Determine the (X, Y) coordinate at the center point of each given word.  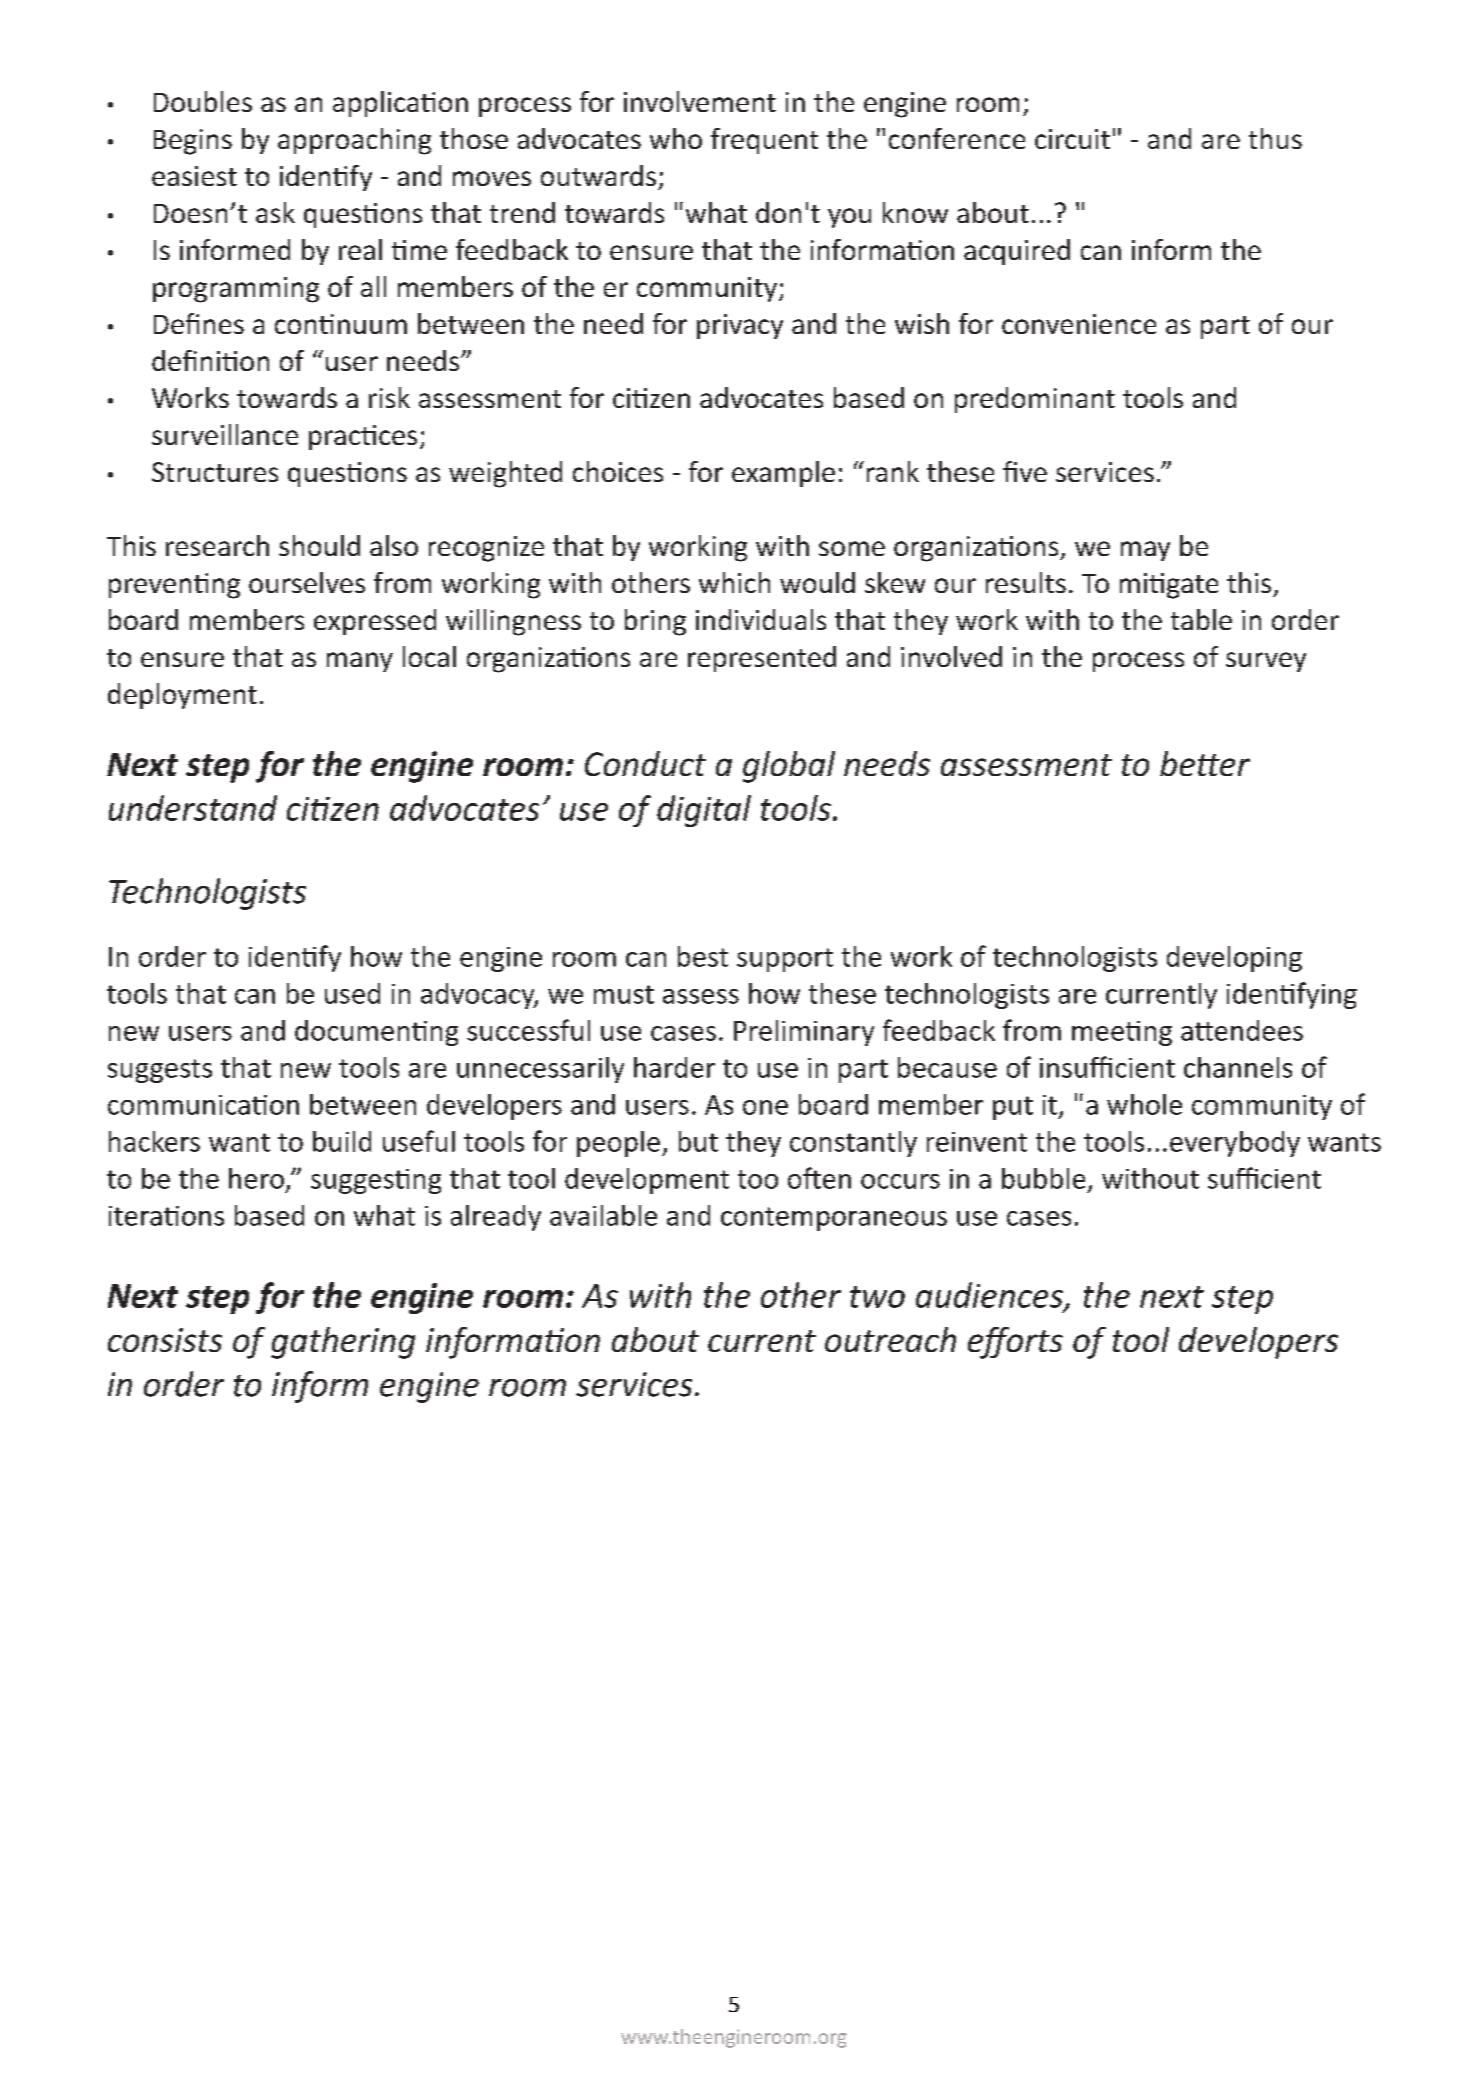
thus (1275, 138)
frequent (764, 141)
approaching (354, 141)
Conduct (645, 763)
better (1205, 763)
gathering (343, 1343)
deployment (182, 696)
